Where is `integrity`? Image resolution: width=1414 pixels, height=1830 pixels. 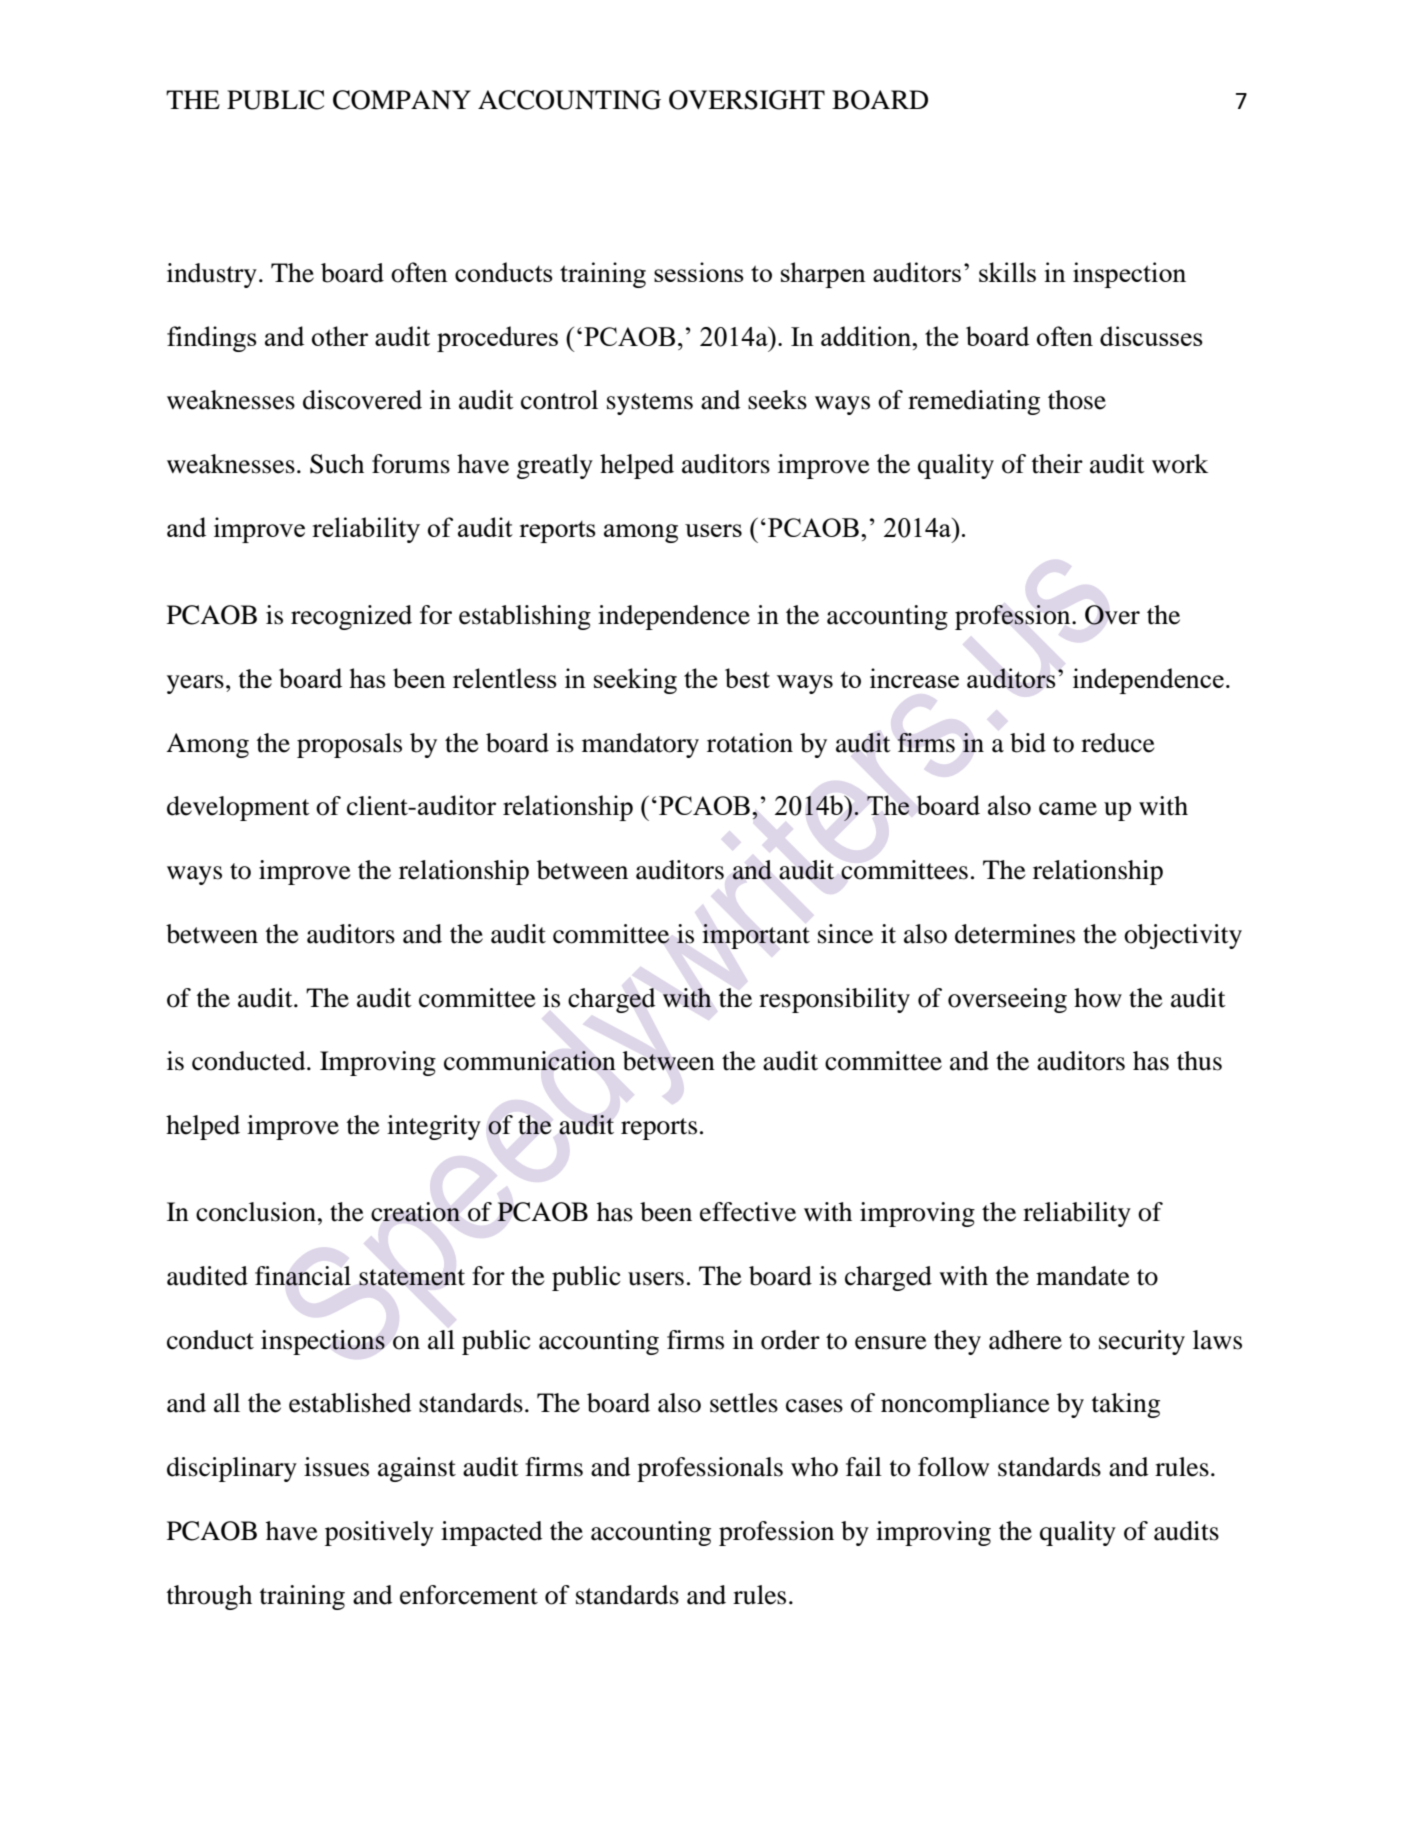 integrity is located at coordinates (434, 1127).
